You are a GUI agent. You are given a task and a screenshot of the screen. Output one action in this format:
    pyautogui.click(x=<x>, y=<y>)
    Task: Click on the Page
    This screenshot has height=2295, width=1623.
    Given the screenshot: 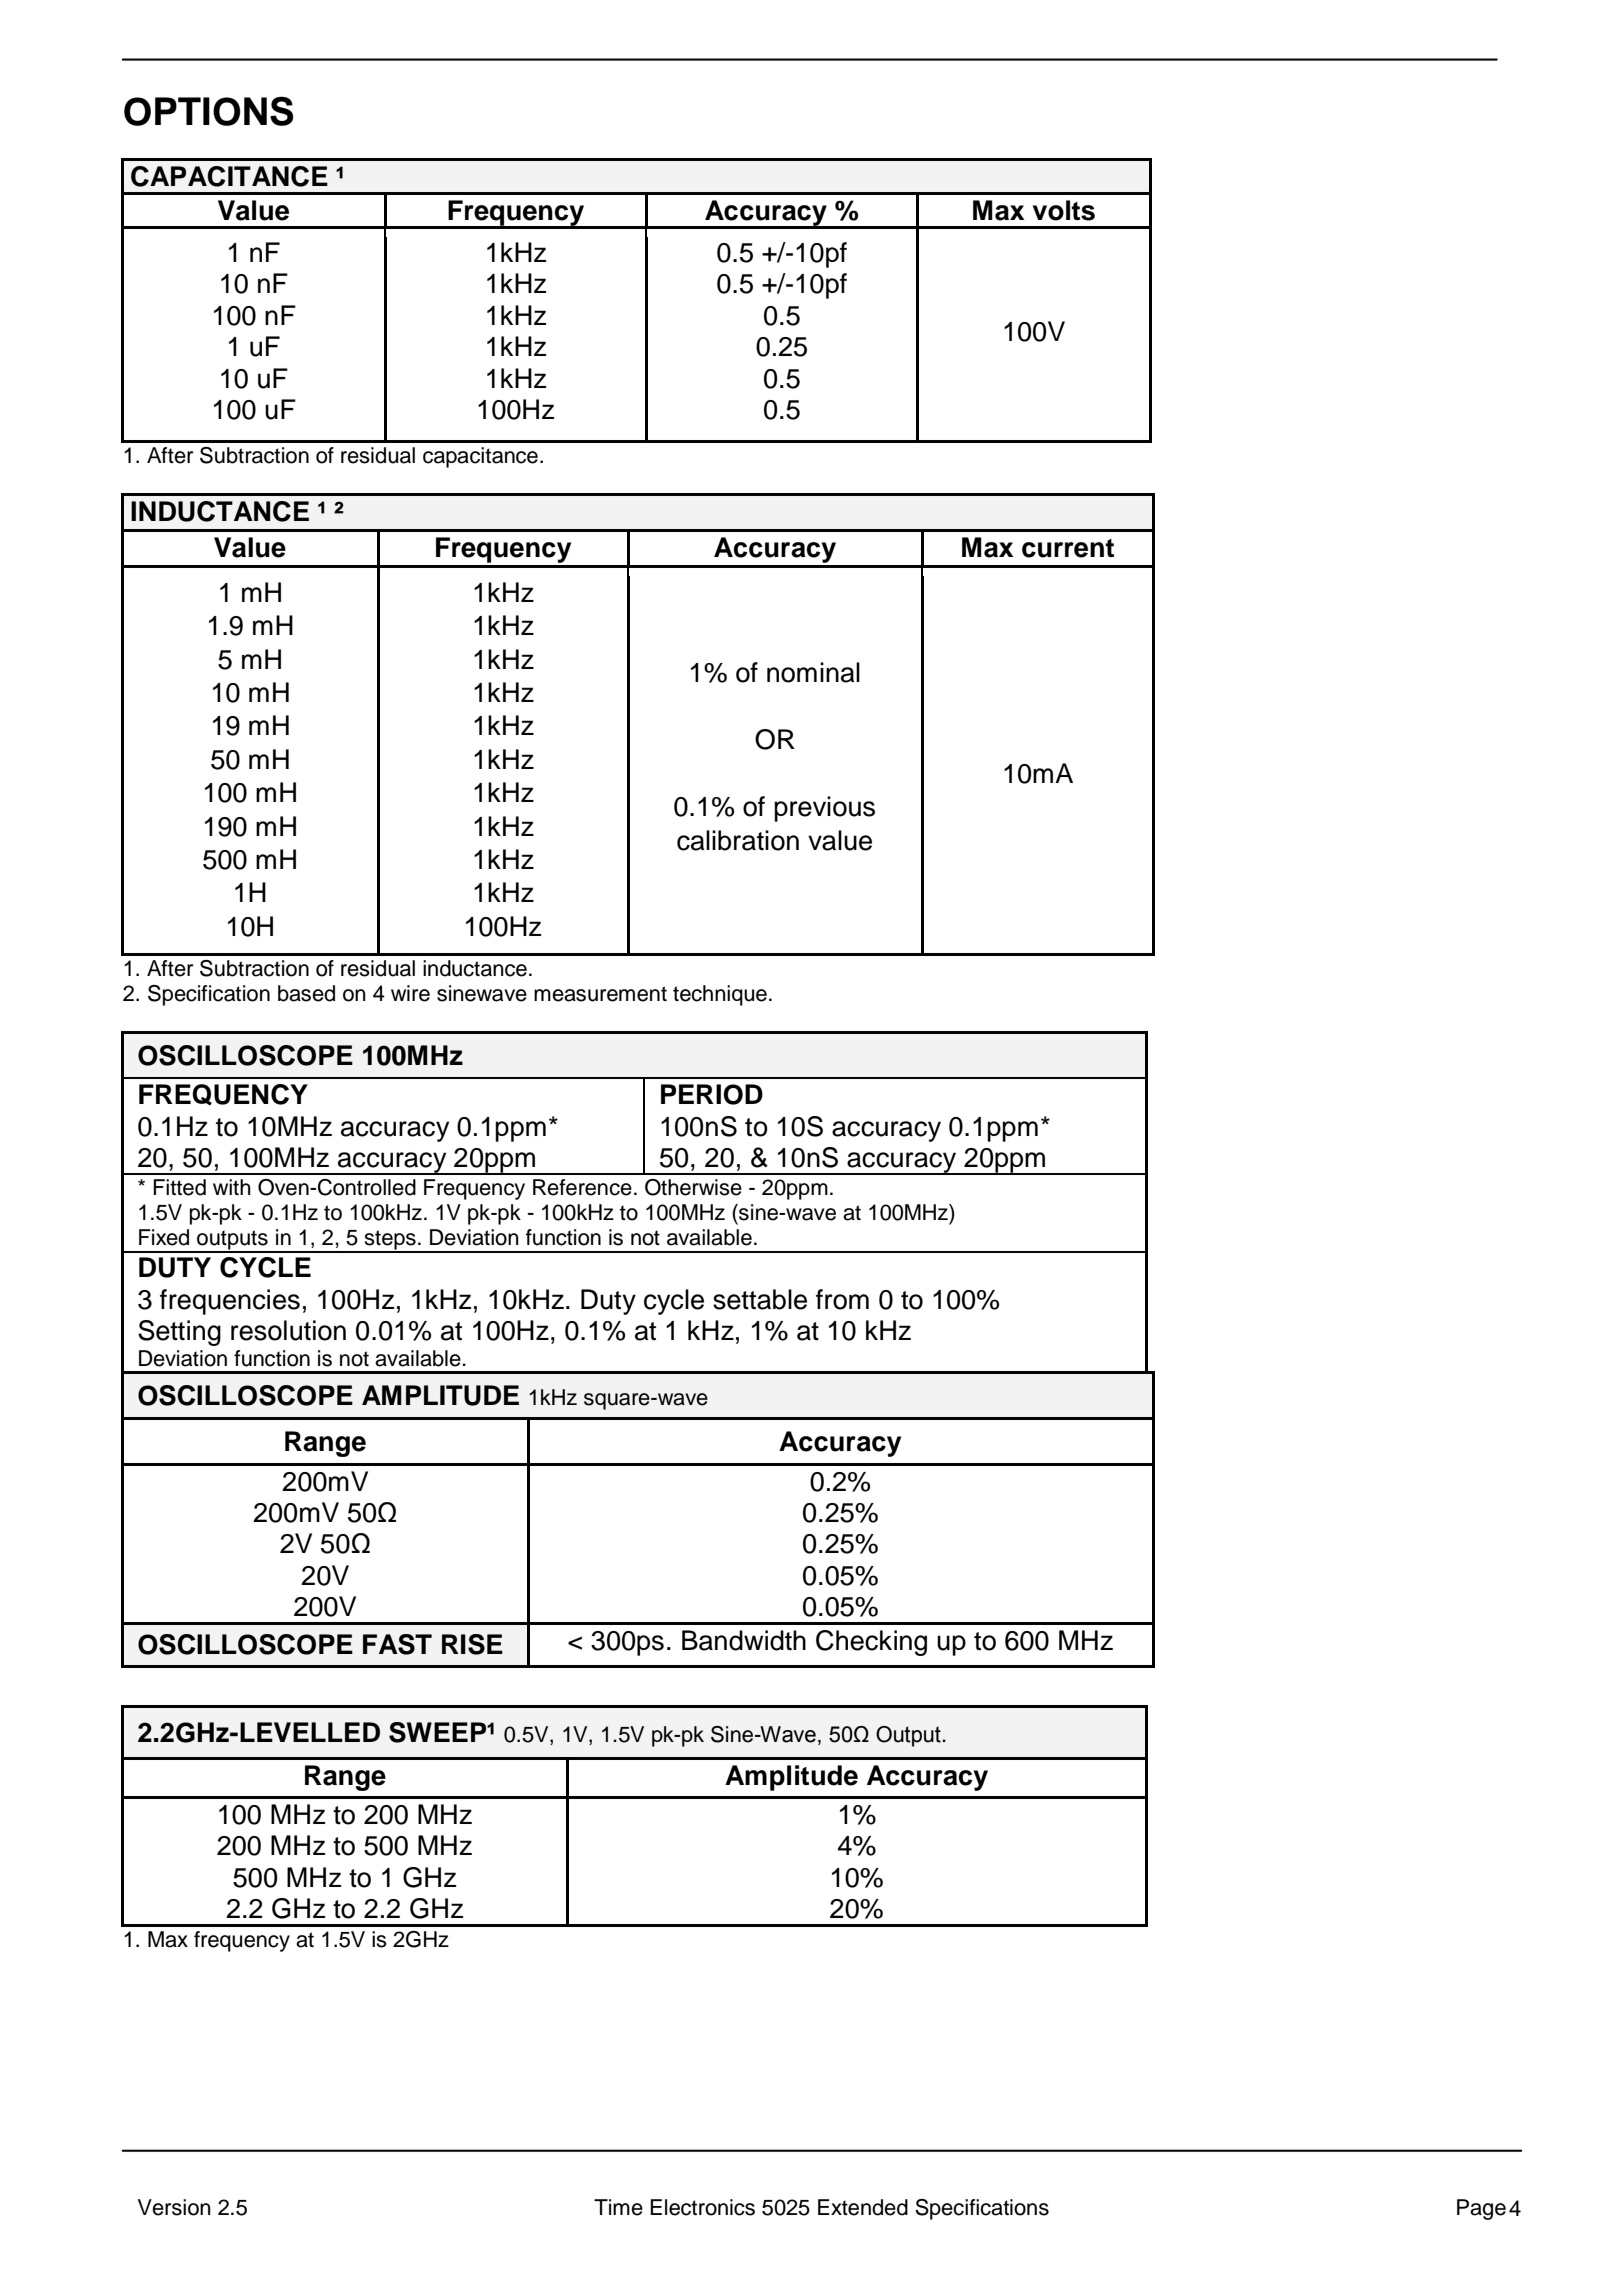 What is the action you would take?
    pyautogui.click(x=1481, y=2209)
